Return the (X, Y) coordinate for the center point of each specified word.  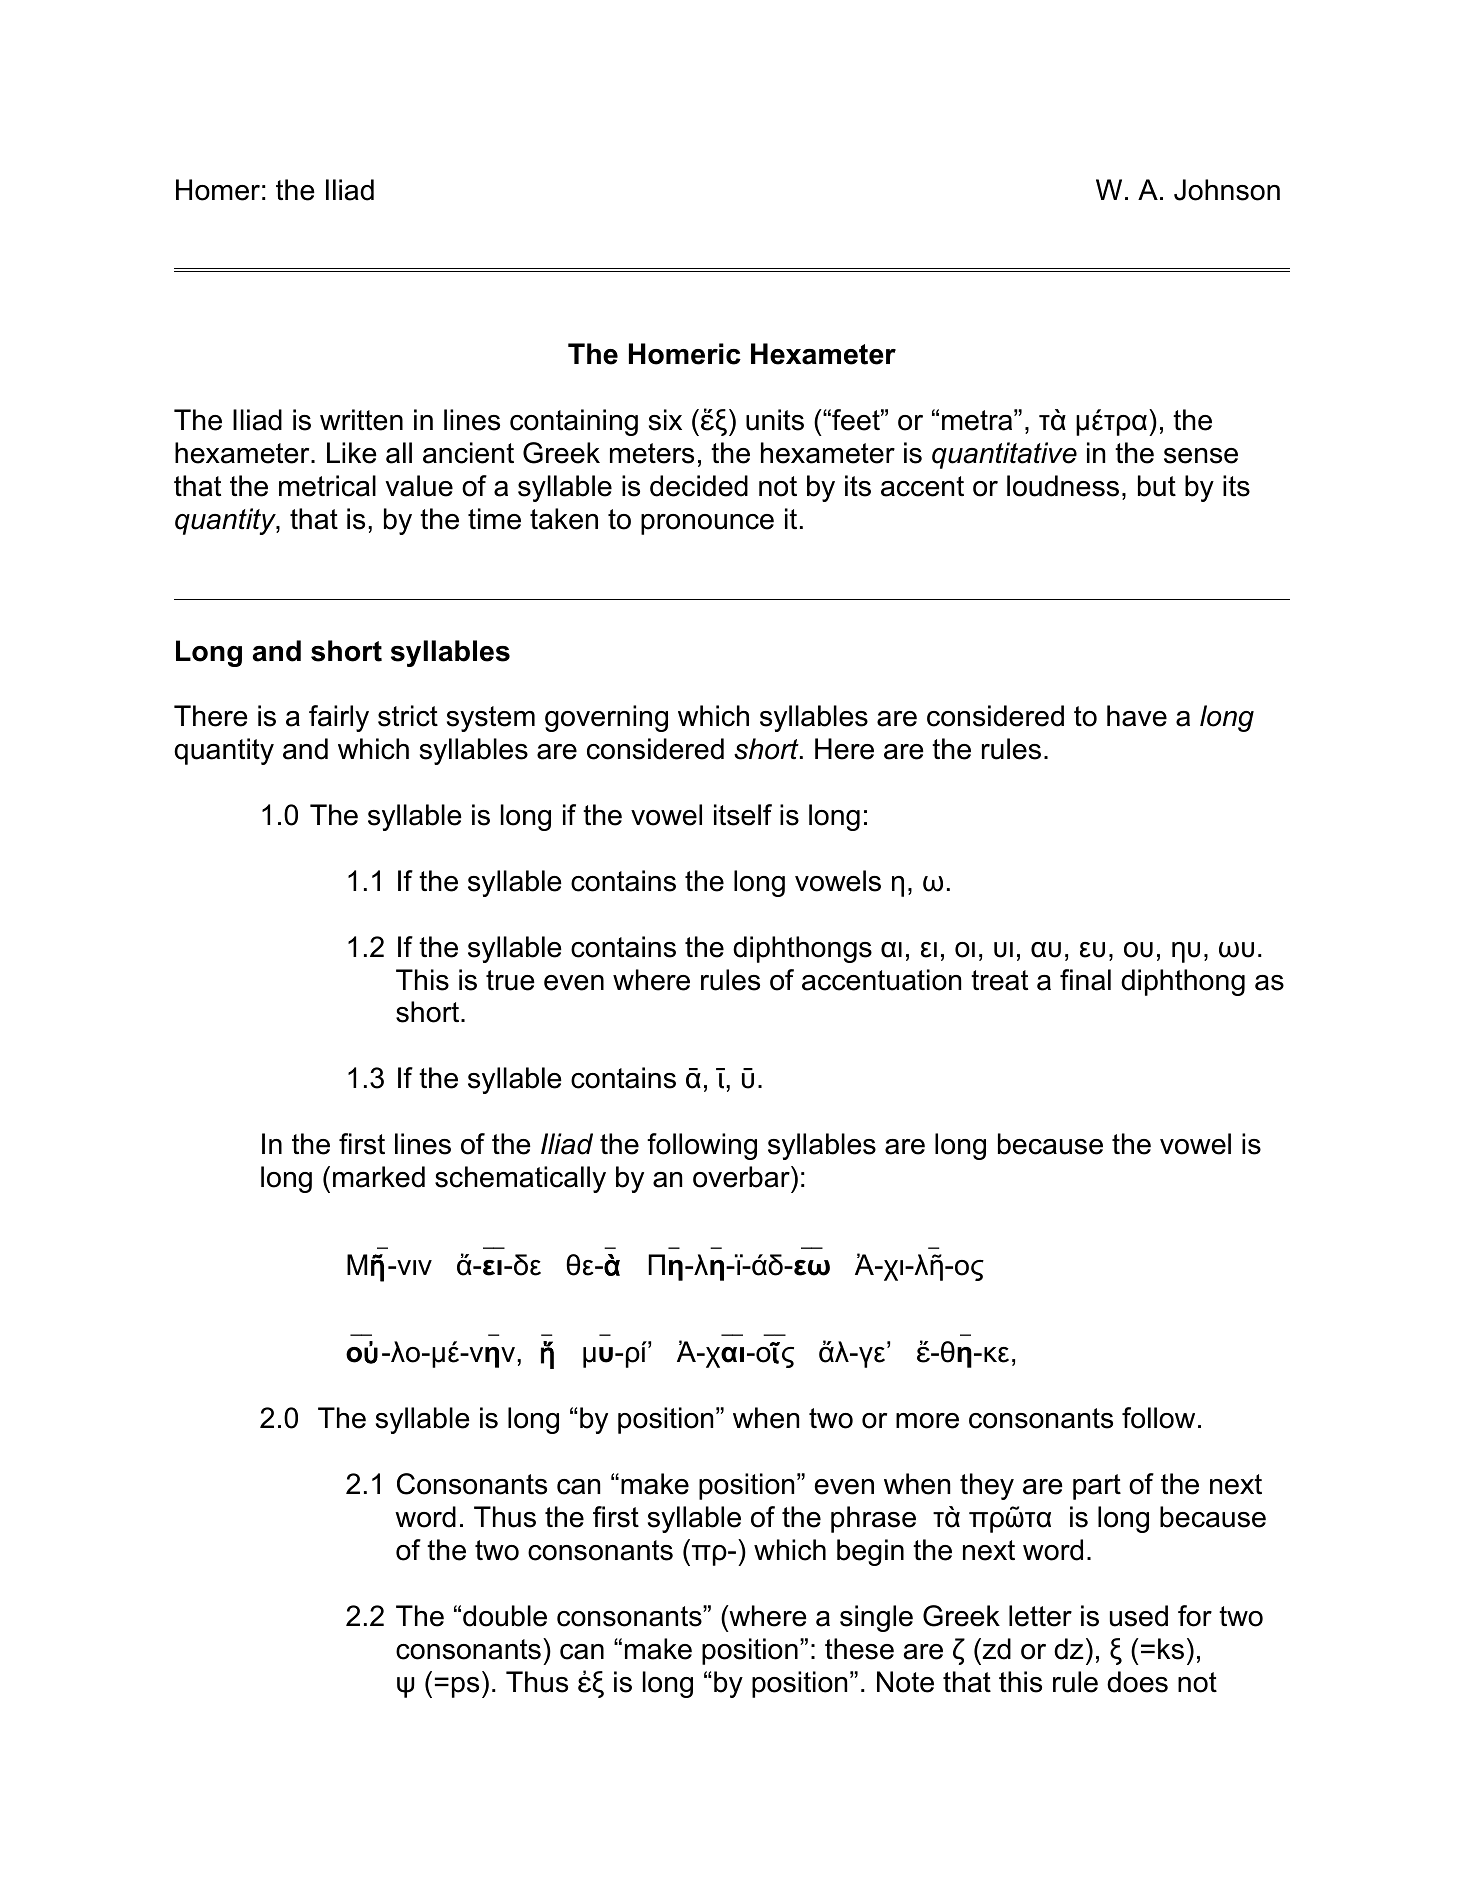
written (361, 420)
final (1085, 980)
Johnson (1227, 190)
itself (743, 815)
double (505, 1616)
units (775, 420)
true (510, 980)
